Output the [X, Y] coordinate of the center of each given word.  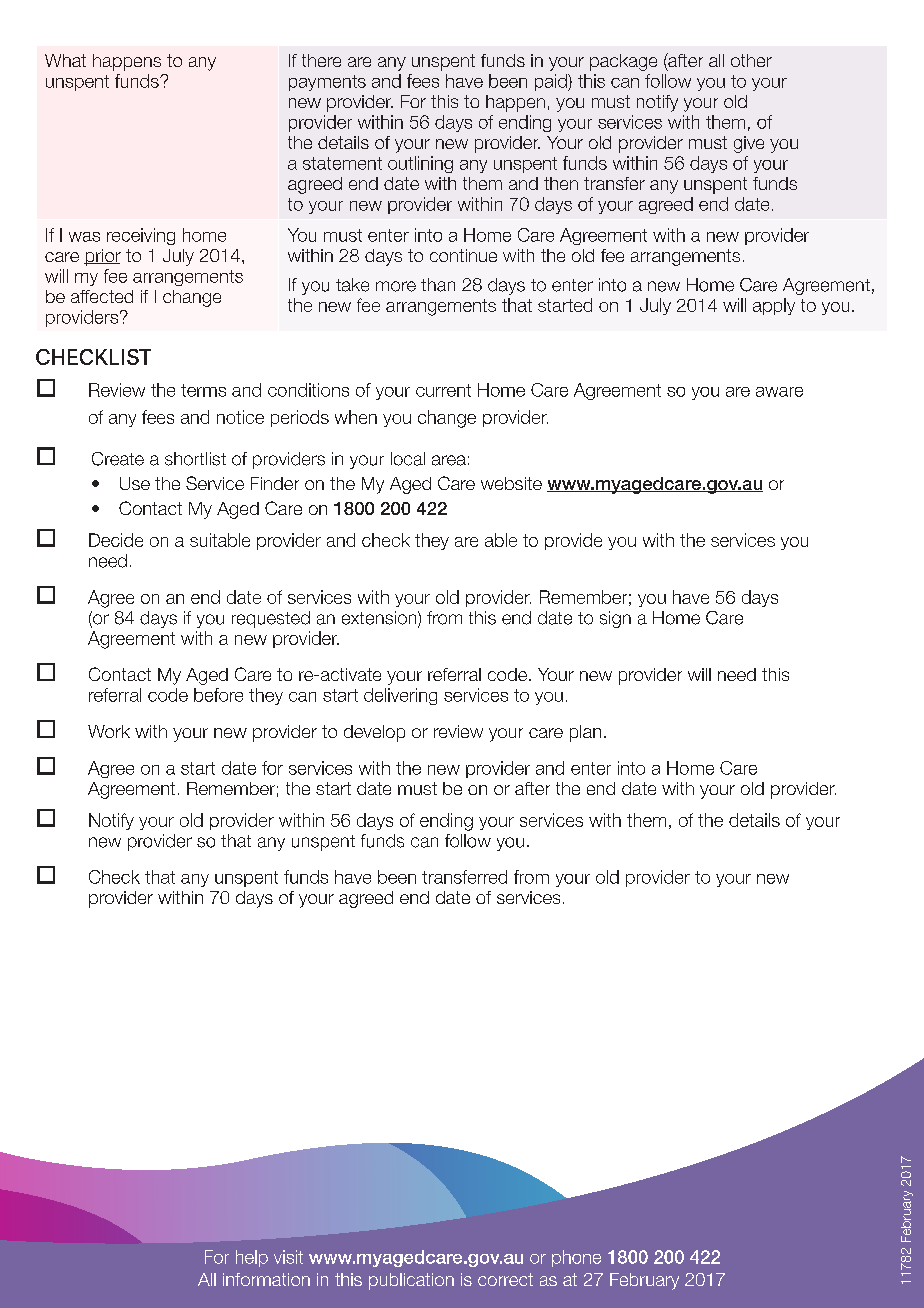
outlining [420, 164]
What [65, 60]
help [252, 1258]
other [751, 60]
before [218, 695]
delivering [400, 696]
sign [615, 619]
